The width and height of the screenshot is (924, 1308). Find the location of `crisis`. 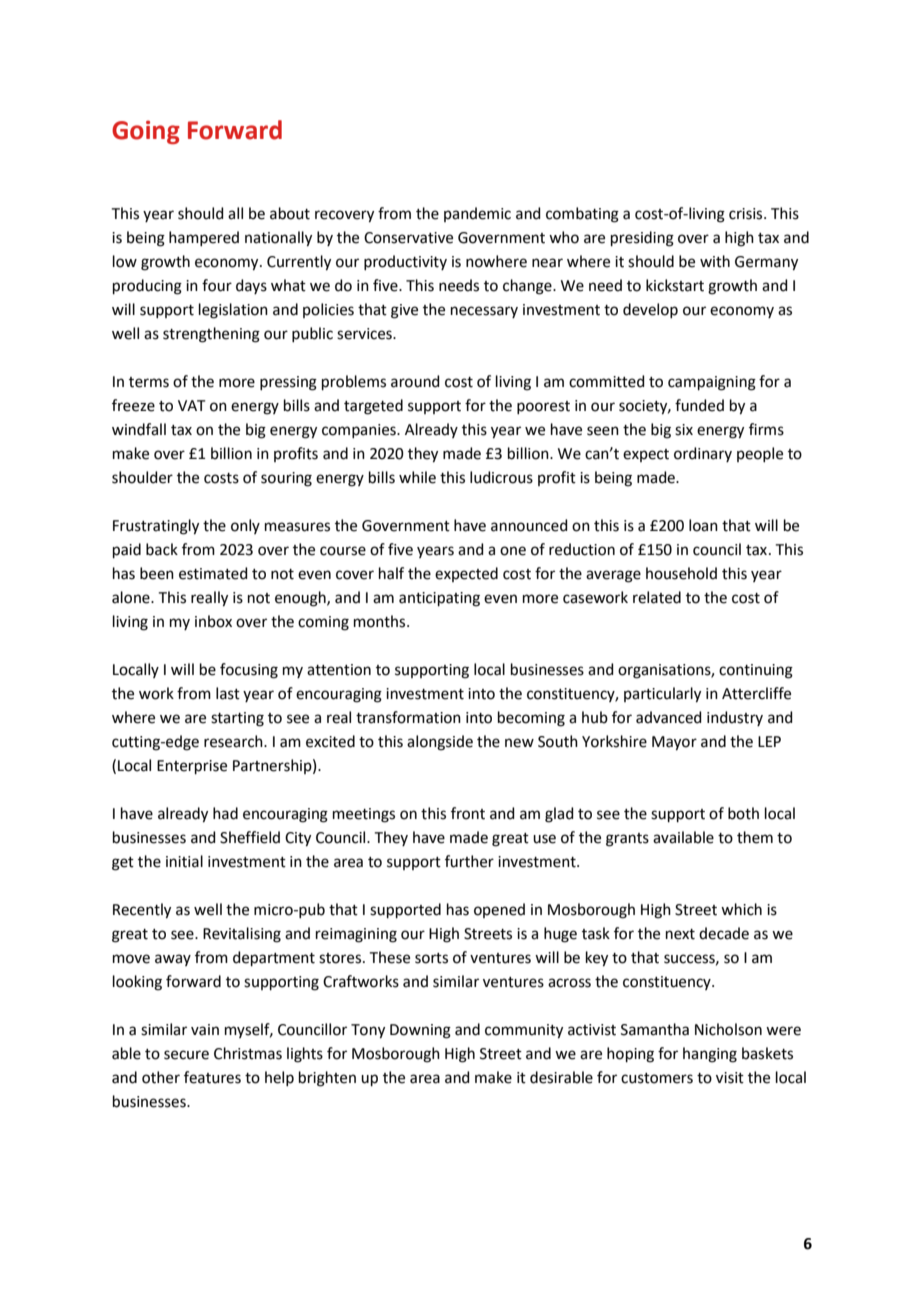

crisis is located at coordinates (747, 214).
